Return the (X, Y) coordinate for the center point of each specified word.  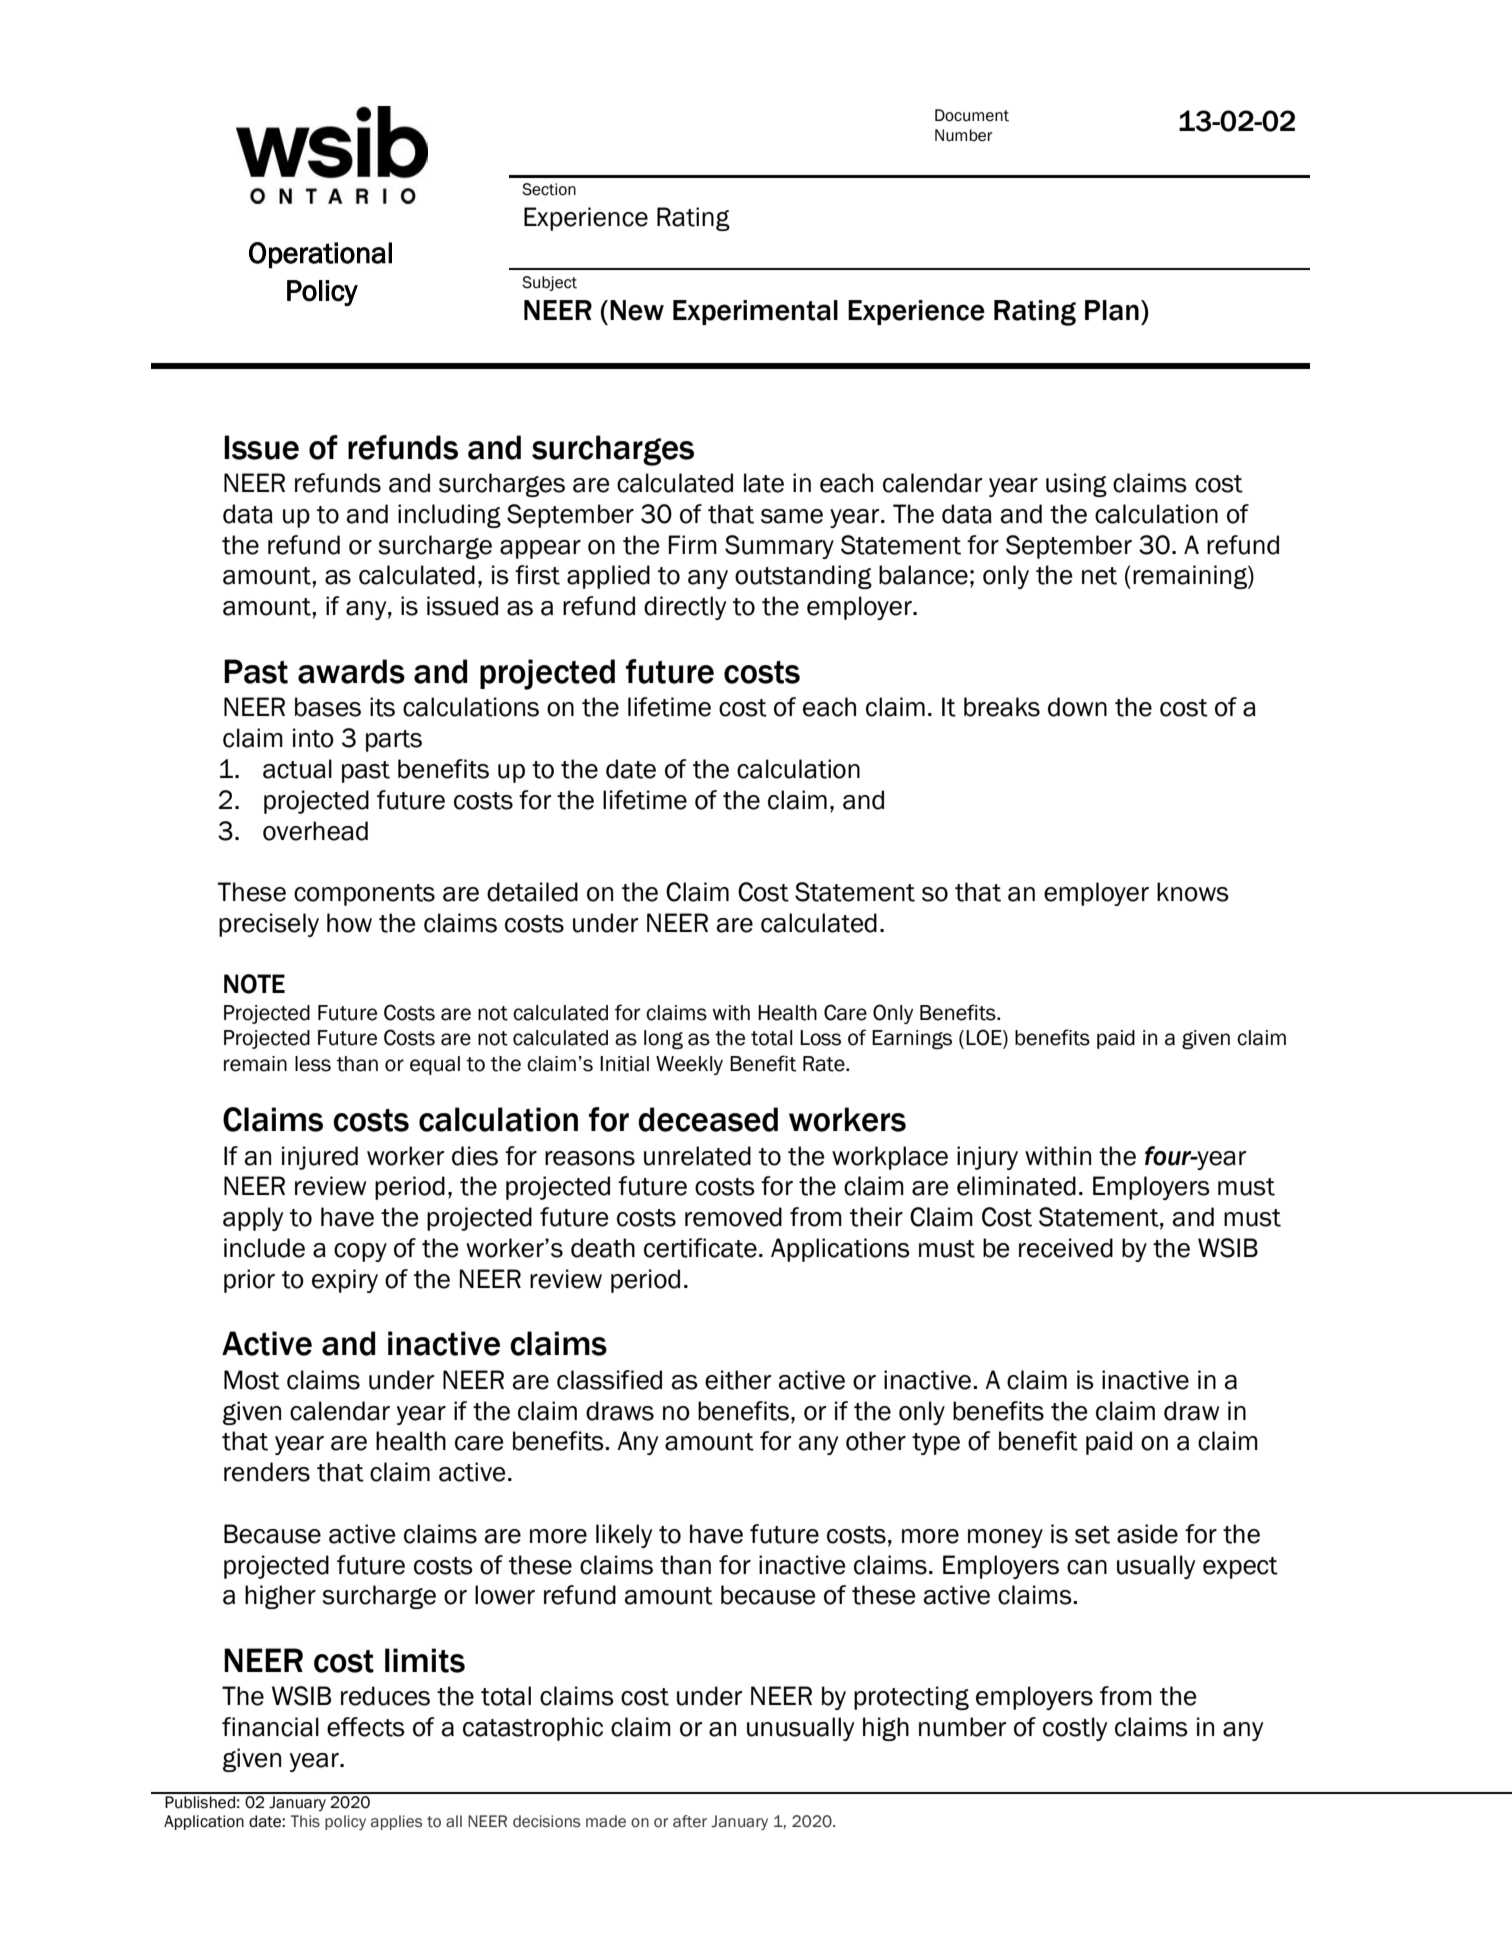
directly (685, 608)
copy (360, 1252)
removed (733, 1217)
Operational (320, 255)
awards (351, 671)
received (1066, 1248)
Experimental (755, 312)
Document (972, 115)
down (1077, 707)
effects (366, 1727)
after (690, 1821)
